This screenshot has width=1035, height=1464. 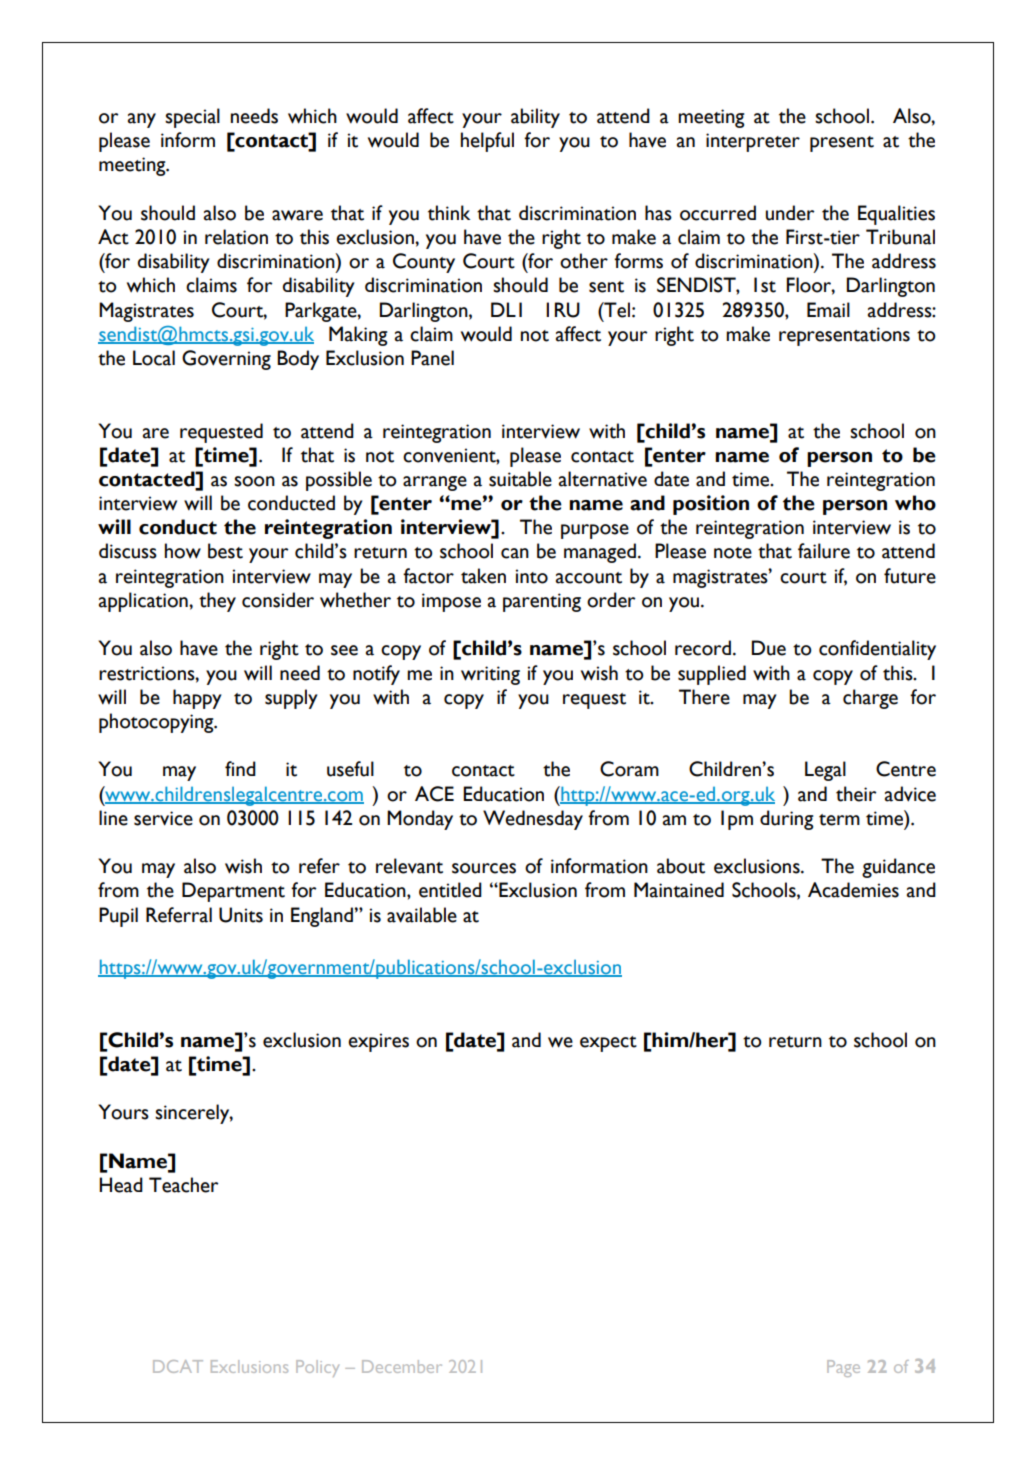 I want to click on special, so click(x=192, y=118).
